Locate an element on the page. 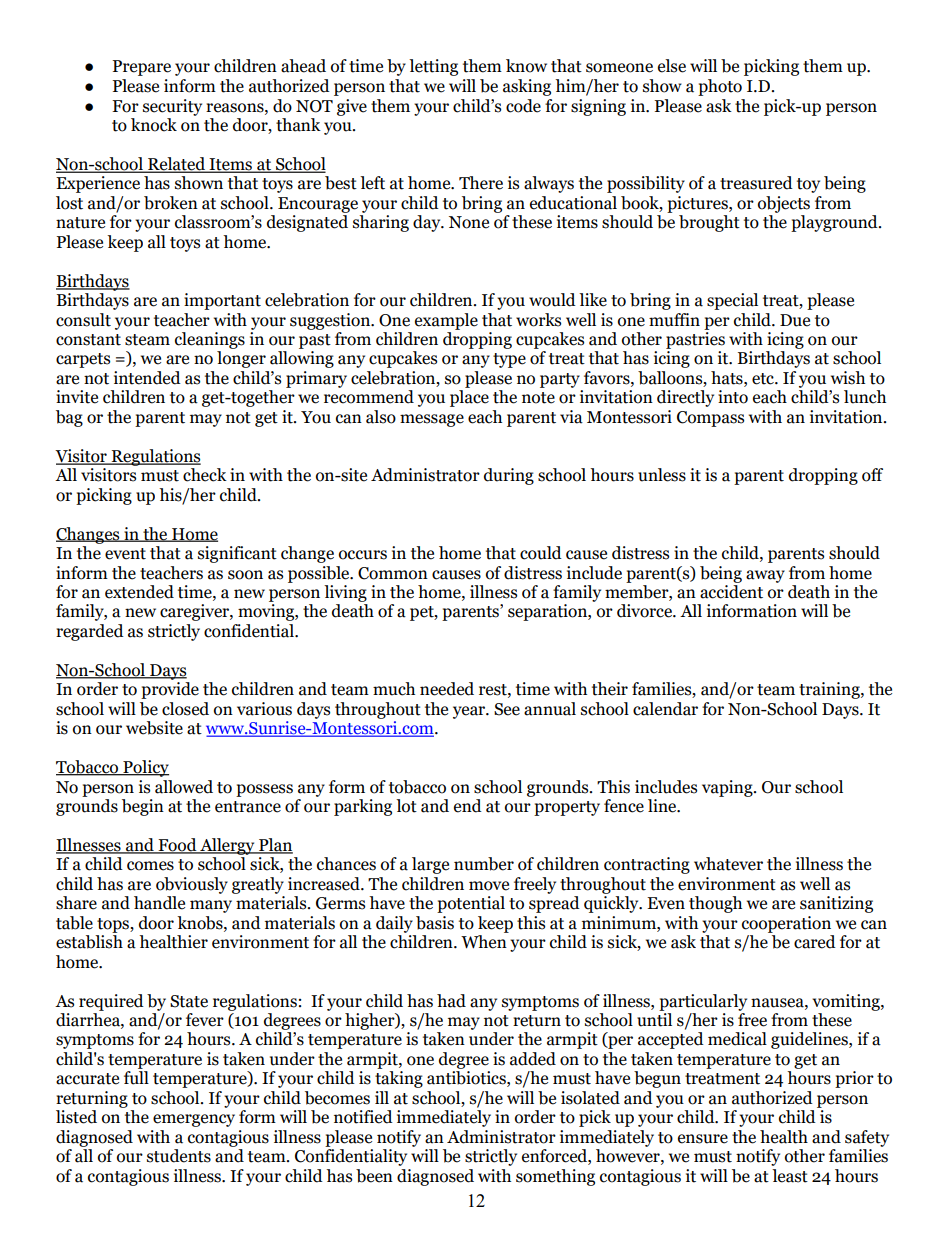 The height and width of the document is (1233, 952). allowed is located at coordinates (184, 787).
